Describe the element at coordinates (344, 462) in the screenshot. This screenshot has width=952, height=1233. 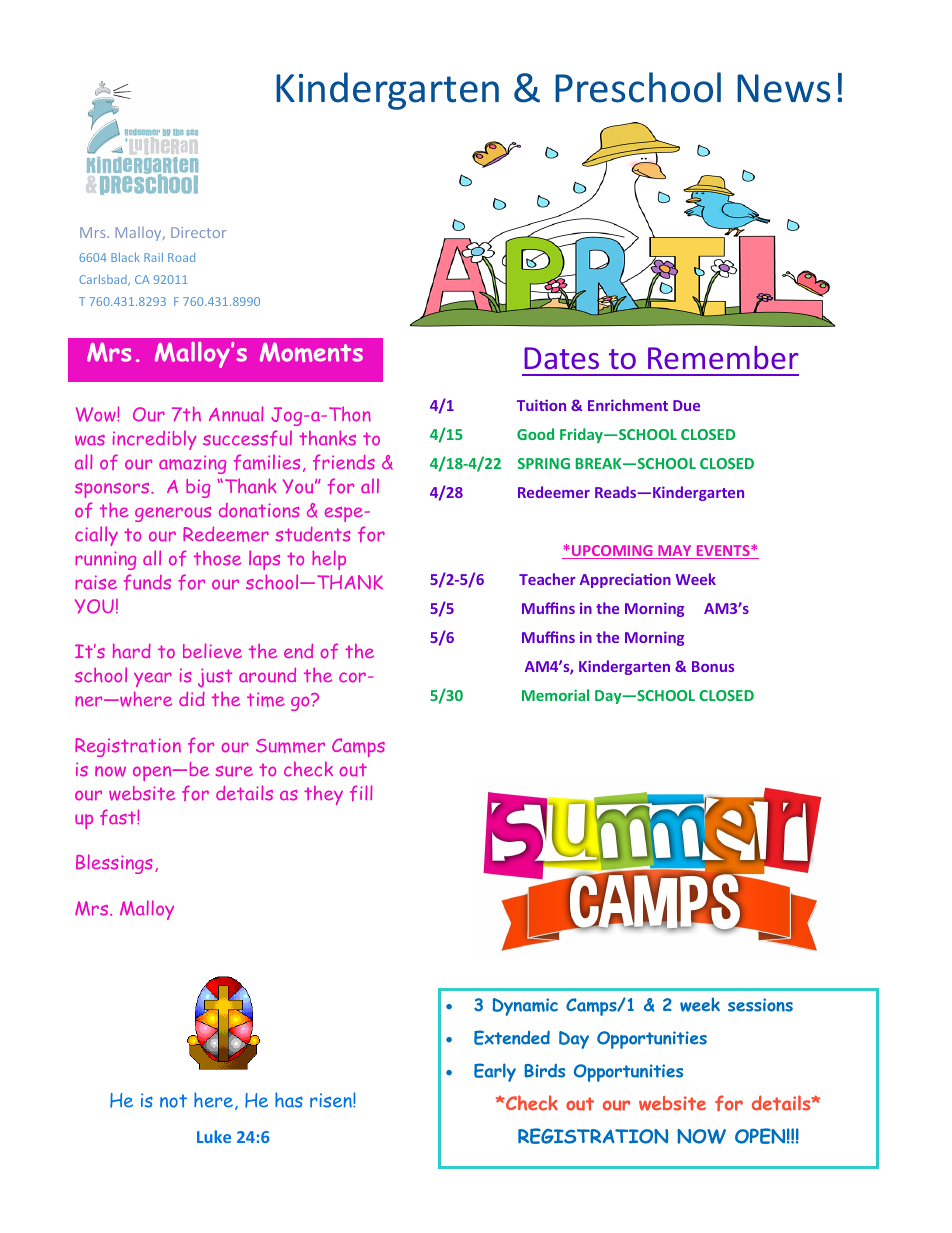
I see `friends` at that location.
